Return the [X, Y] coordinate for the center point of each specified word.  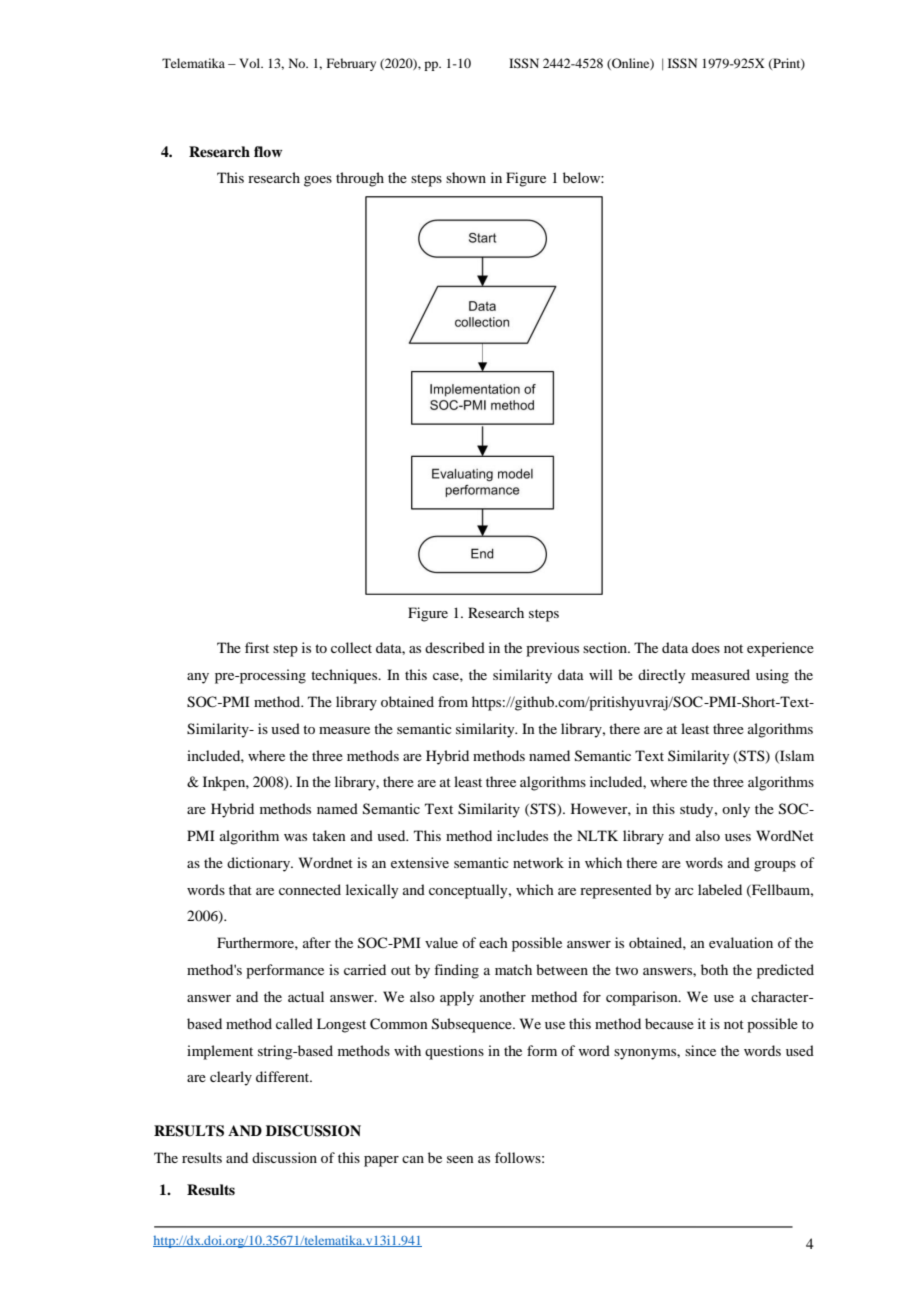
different [284, 1076]
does [706, 647]
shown [466, 177]
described [455, 647]
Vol [251, 63]
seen [460, 1159]
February [351, 64]
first [257, 647]
